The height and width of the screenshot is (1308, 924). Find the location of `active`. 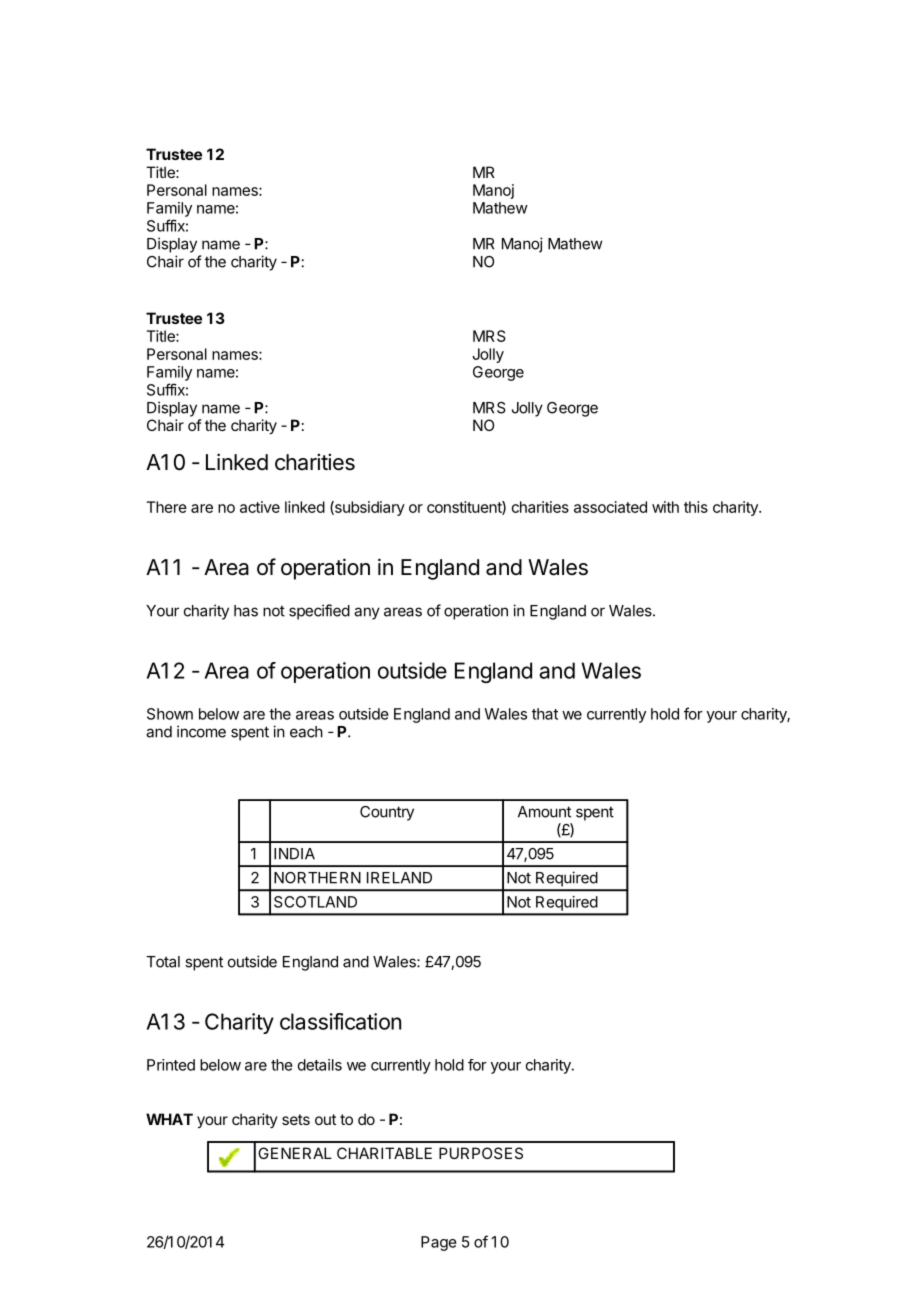

active is located at coordinates (260, 507).
